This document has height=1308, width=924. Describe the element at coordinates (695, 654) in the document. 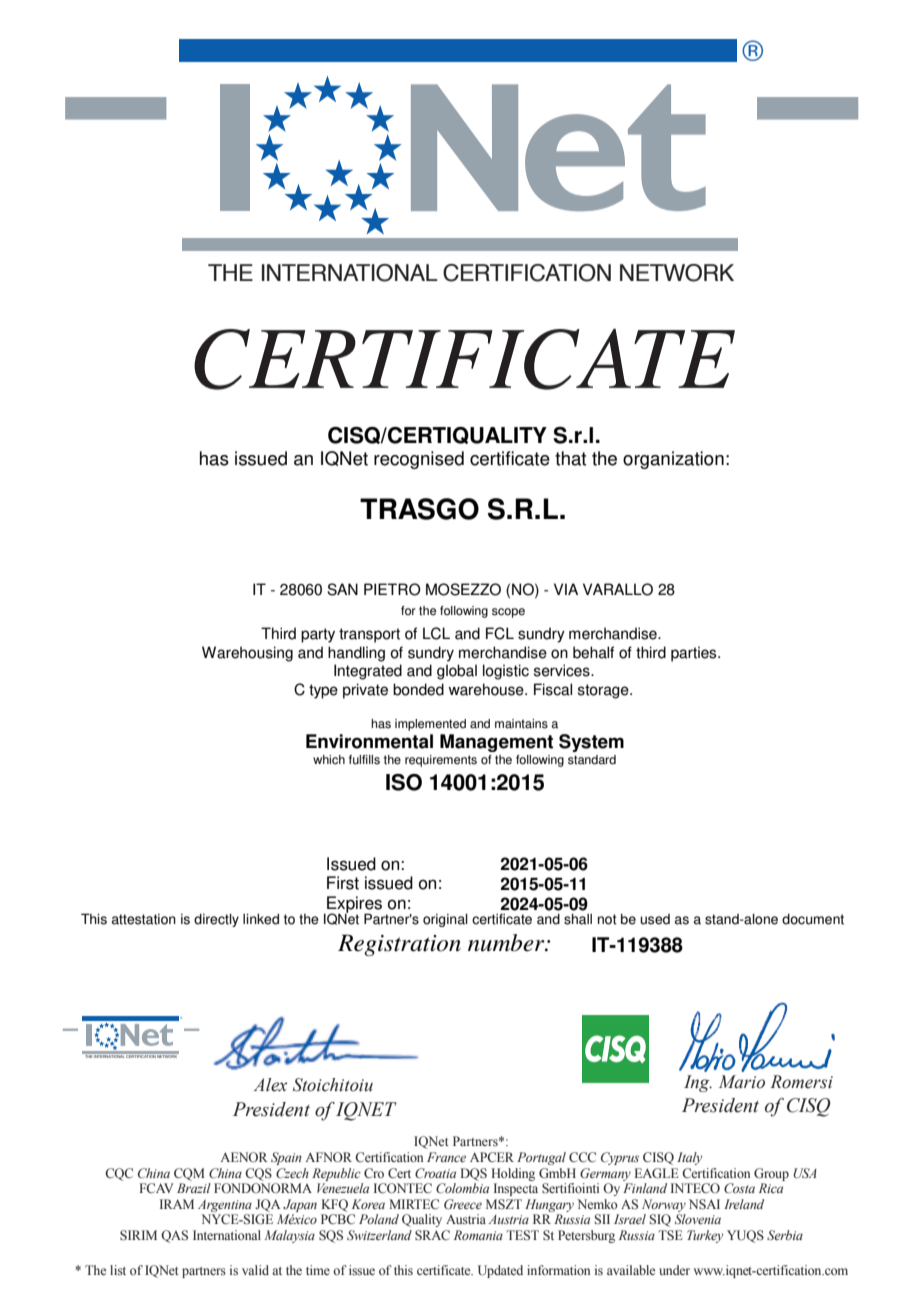

I see `parties` at that location.
